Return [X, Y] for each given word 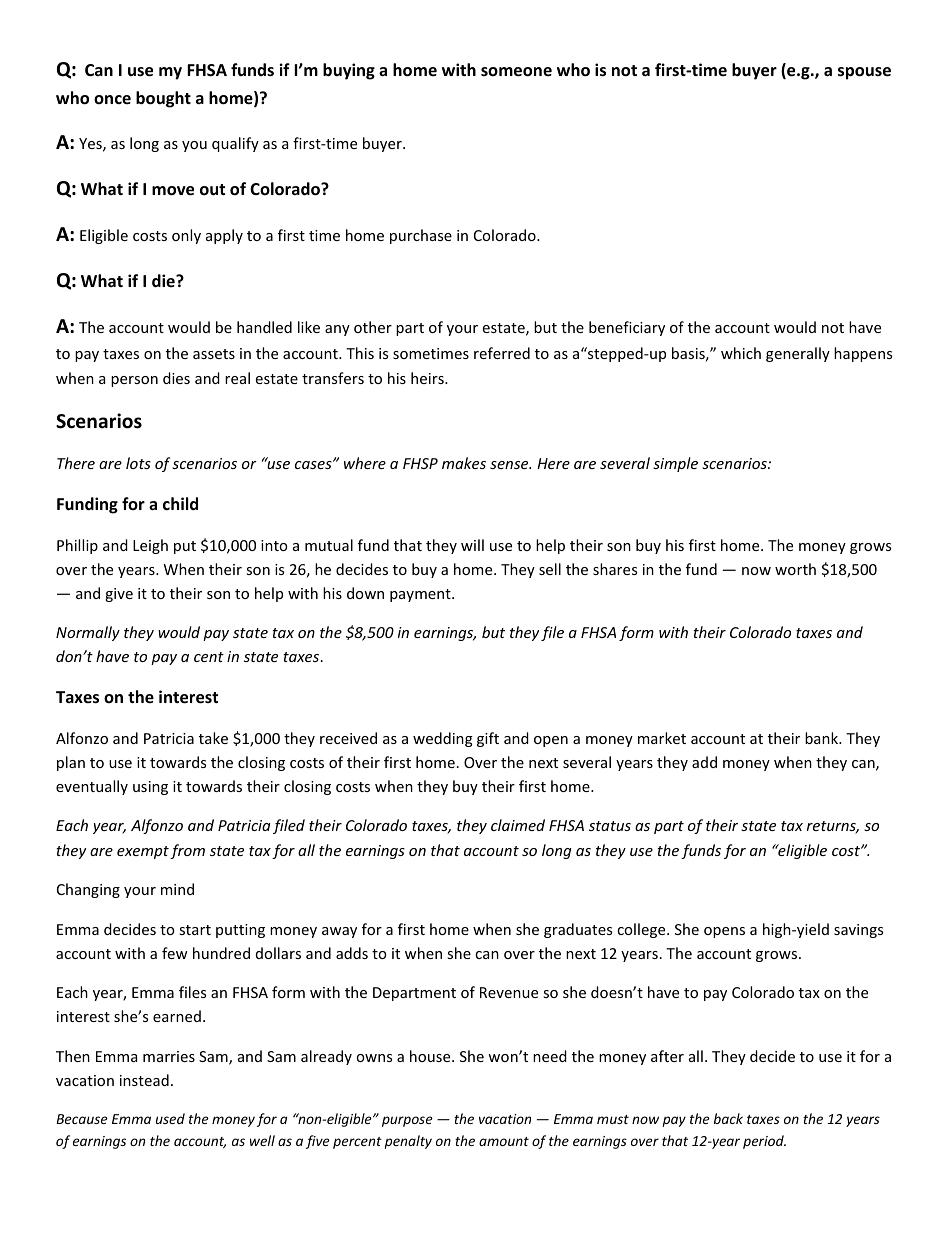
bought [163, 99]
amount [504, 1141]
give [119, 595]
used [170, 1118]
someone [516, 72]
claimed [518, 825]
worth [795, 569]
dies [176, 378]
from [187, 851]
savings [858, 931]
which [741, 353]
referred [502, 353]
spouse [864, 73]
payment [421, 595]
